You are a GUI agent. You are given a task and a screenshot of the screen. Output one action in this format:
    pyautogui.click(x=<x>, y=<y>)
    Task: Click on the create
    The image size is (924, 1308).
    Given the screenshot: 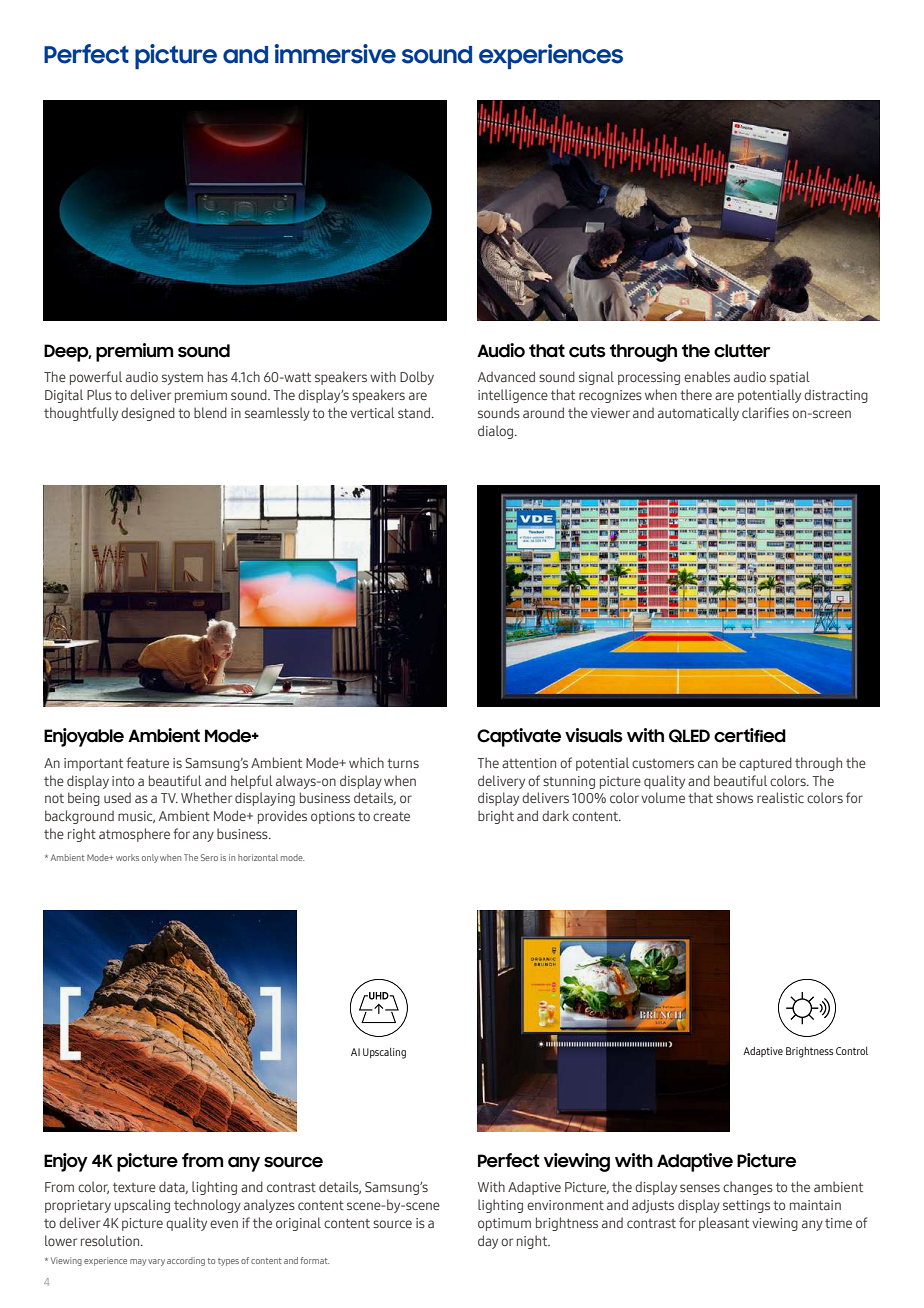 What is the action you would take?
    pyautogui.click(x=391, y=816)
